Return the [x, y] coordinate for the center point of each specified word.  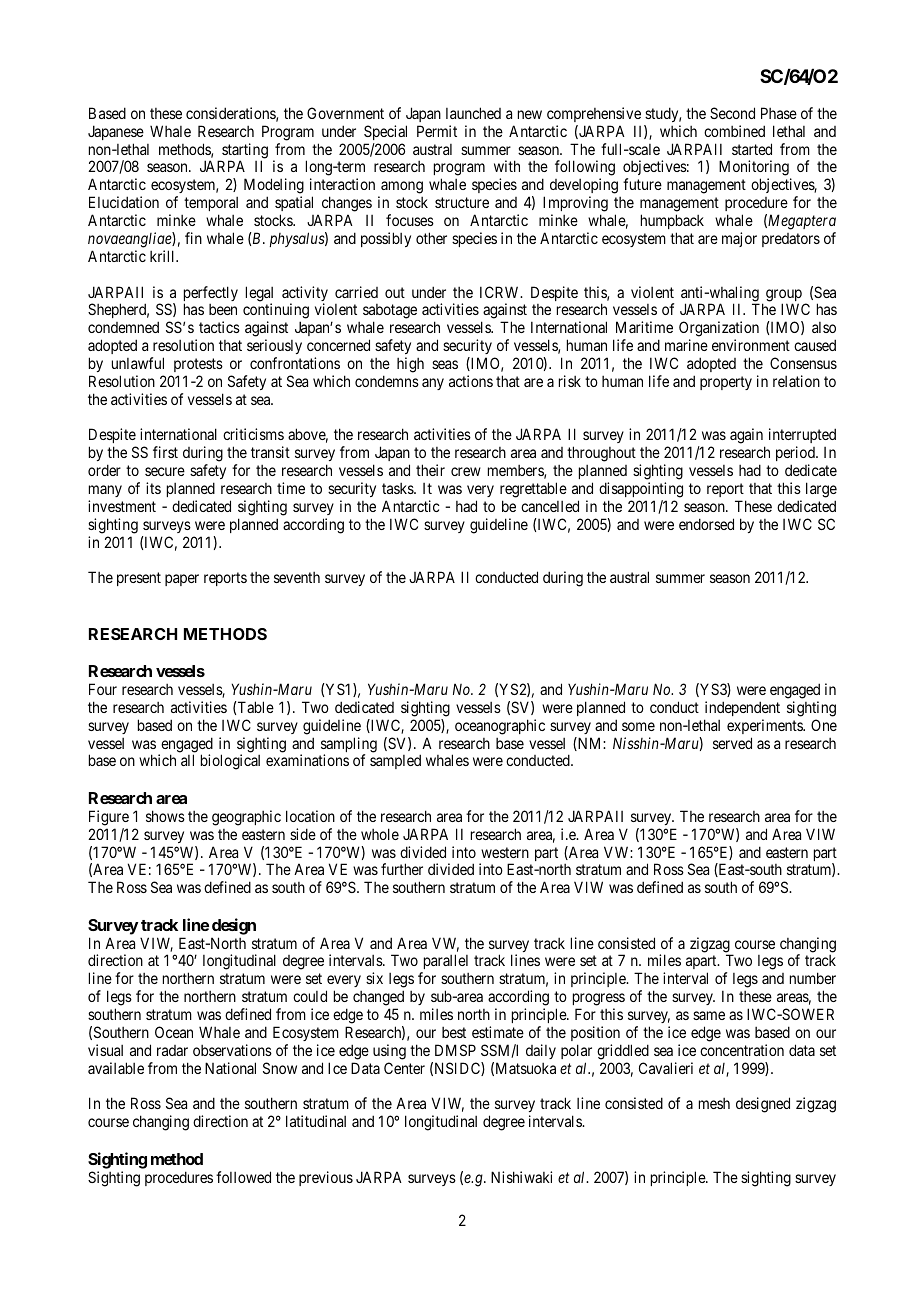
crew [466, 471]
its [153, 488]
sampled [395, 761]
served [732, 743]
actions [471, 381]
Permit [437, 131]
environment [751, 345]
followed [243, 1177]
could [310, 996]
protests [198, 365]
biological [230, 762]
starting [244, 152]
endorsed [706, 524]
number [813, 978]
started [752, 149]
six [374, 978]
